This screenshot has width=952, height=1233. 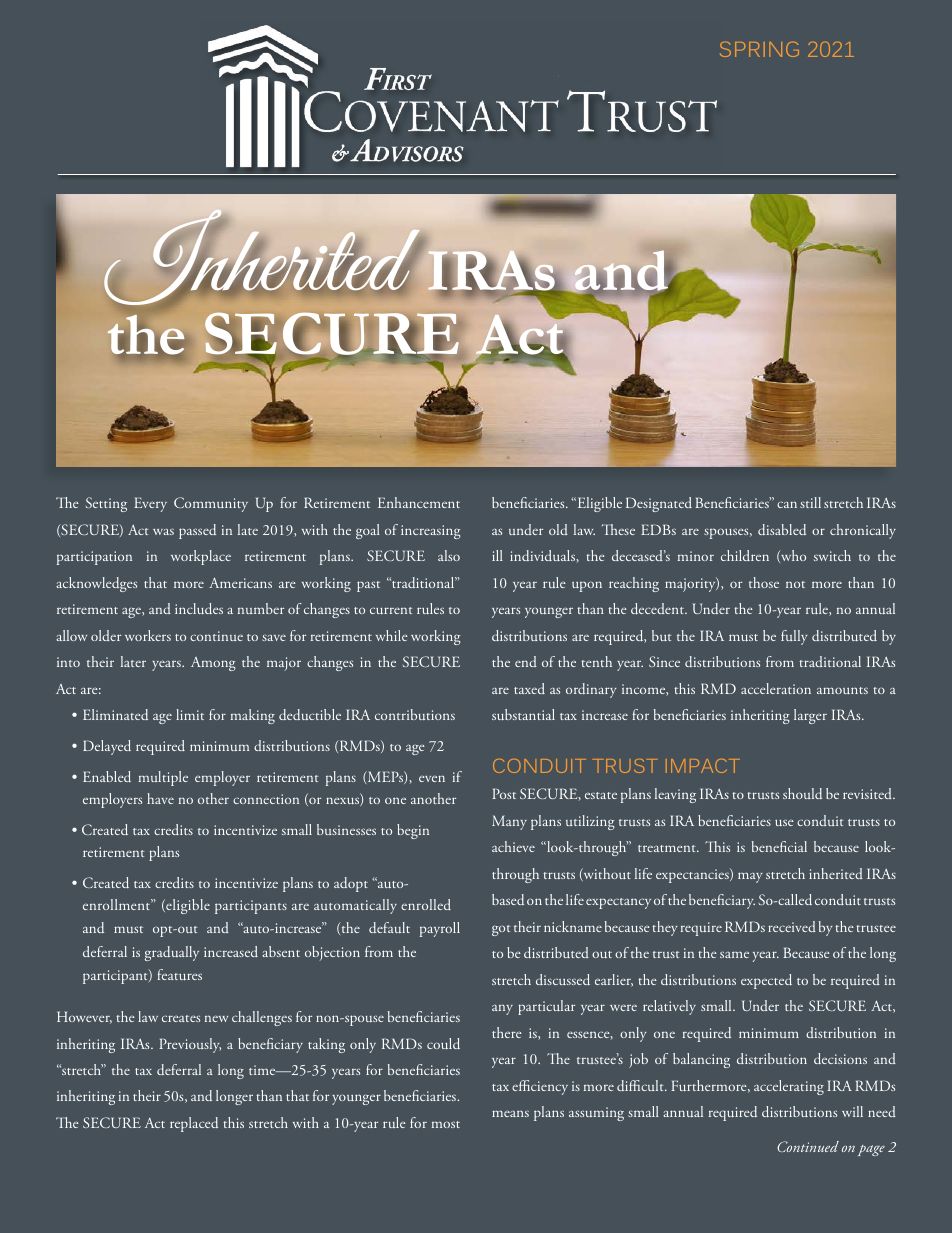 What do you see at coordinates (199, 608) in the screenshot?
I see `includes` at bounding box center [199, 608].
